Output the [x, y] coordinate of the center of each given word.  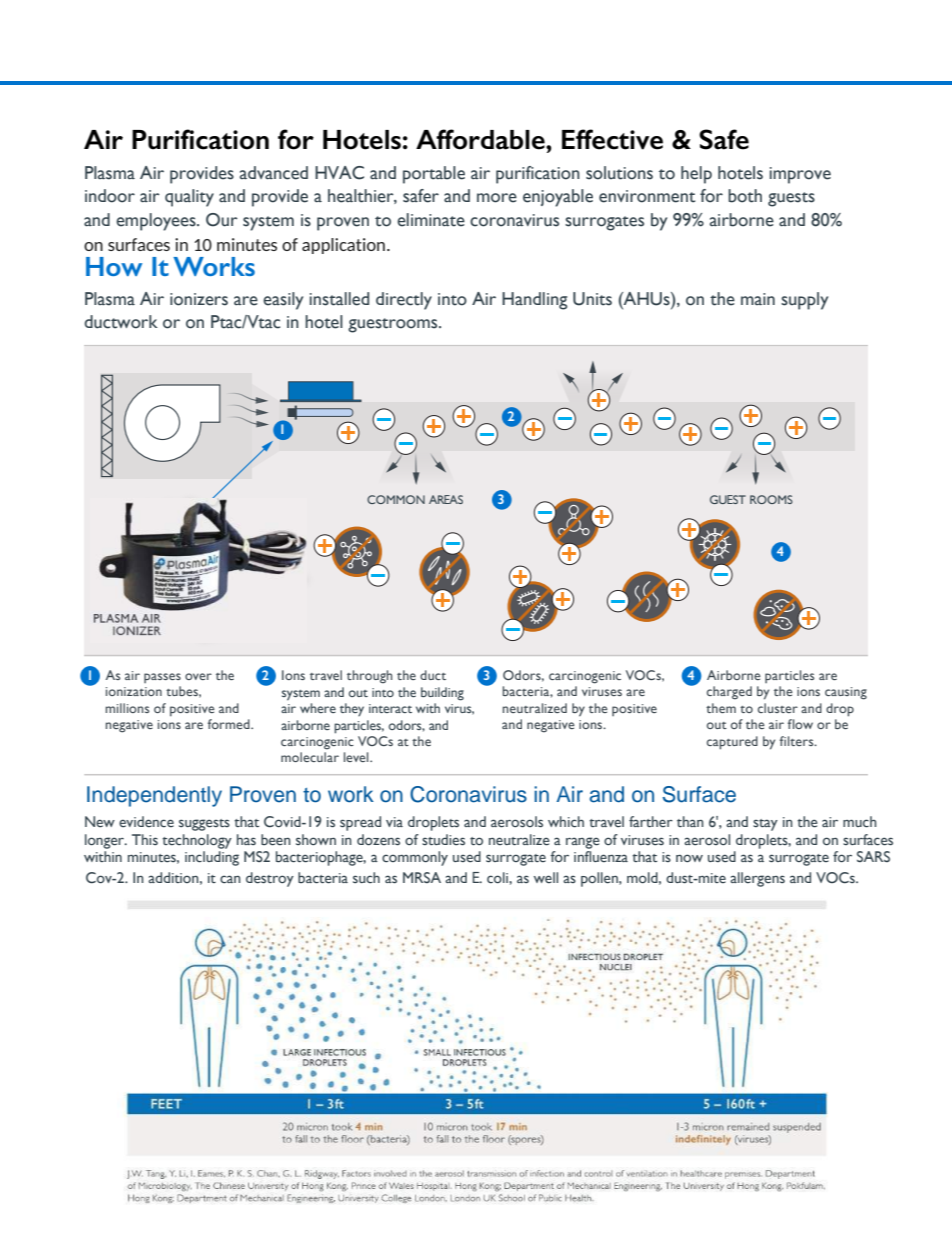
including [212, 858]
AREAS [446, 499]
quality [189, 198]
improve [800, 175]
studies [443, 840]
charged [729, 693]
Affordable [481, 139]
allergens [757, 879]
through [369, 677]
